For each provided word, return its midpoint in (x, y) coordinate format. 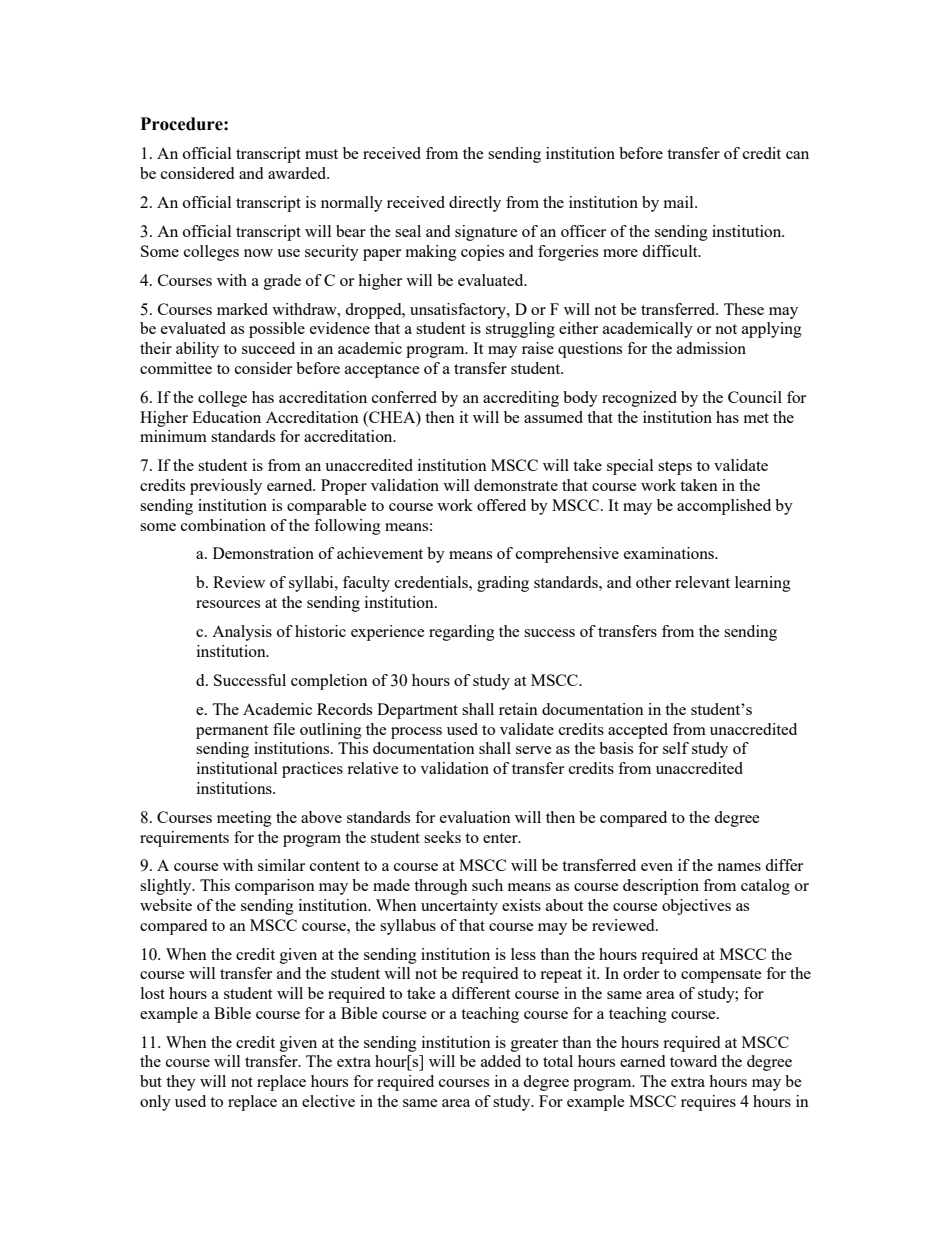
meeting (244, 819)
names (739, 867)
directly (475, 204)
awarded (298, 173)
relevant (702, 582)
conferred (404, 397)
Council (755, 397)
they (181, 1083)
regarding (462, 633)
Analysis (242, 633)
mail (680, 202)
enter (501, 838)
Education (226, 417)
